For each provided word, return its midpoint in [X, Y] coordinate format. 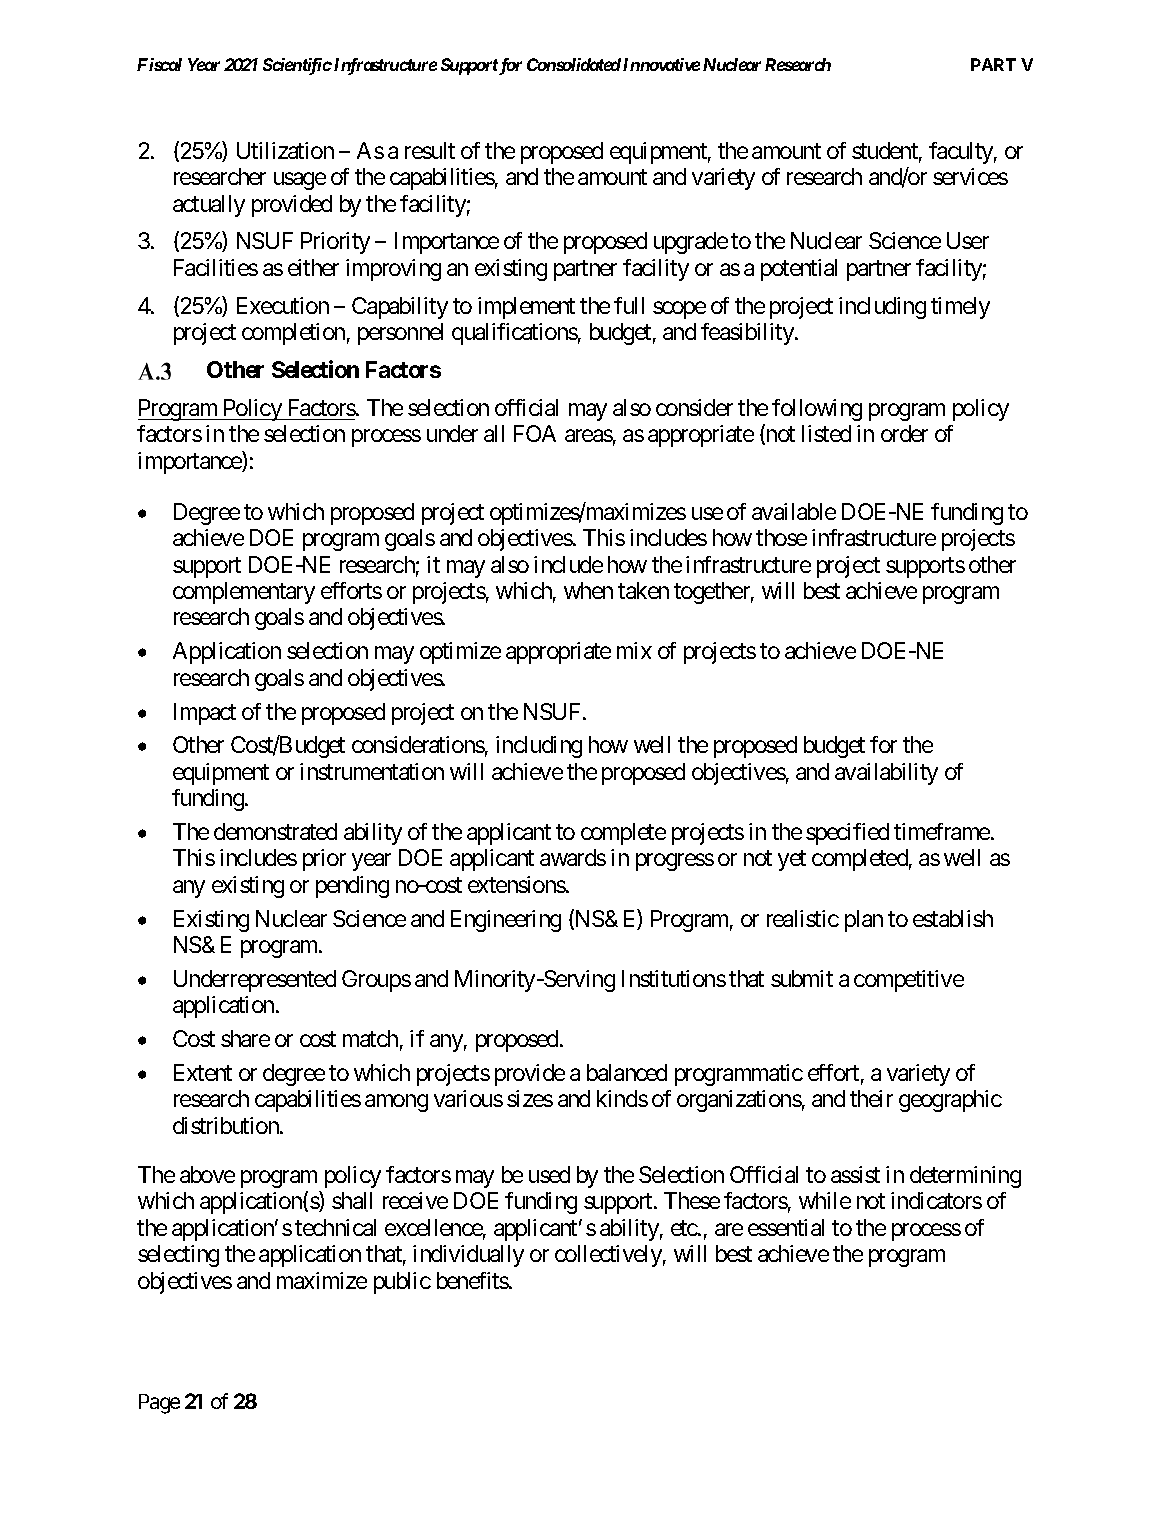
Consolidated [574, 64]
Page [159, 1404]
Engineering [506, 921]
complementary [244, 593]
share [245, 1038]
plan [864, 921]
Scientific [297, 66]
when [588, 590]
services [970, 176]
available [794, 511]
